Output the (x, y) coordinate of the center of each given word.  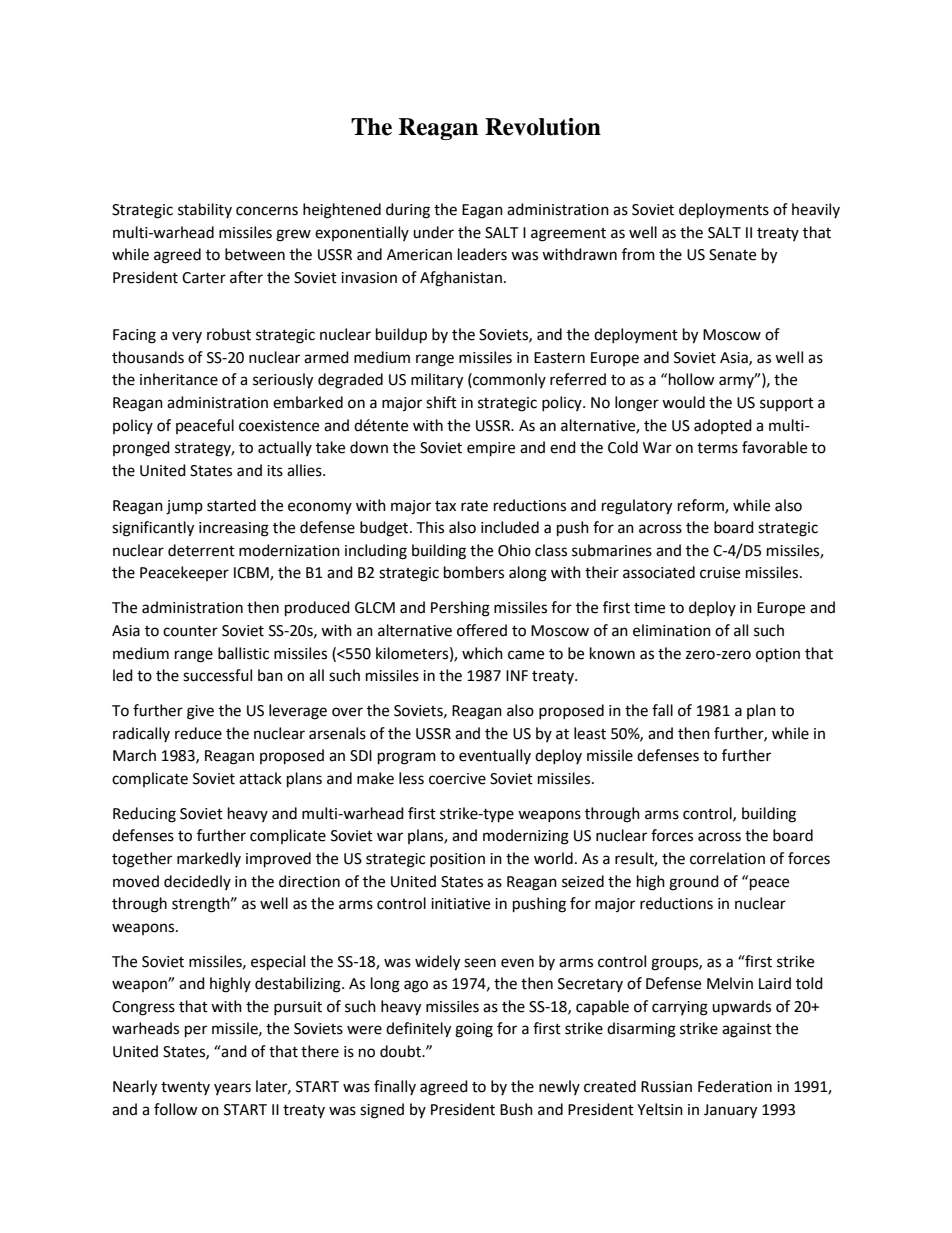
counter (190, 631)
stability (205, 210)
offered (482, 630)
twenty (185, 1088)
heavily (816, 210)
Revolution (543, 127)
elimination (672, 630)
